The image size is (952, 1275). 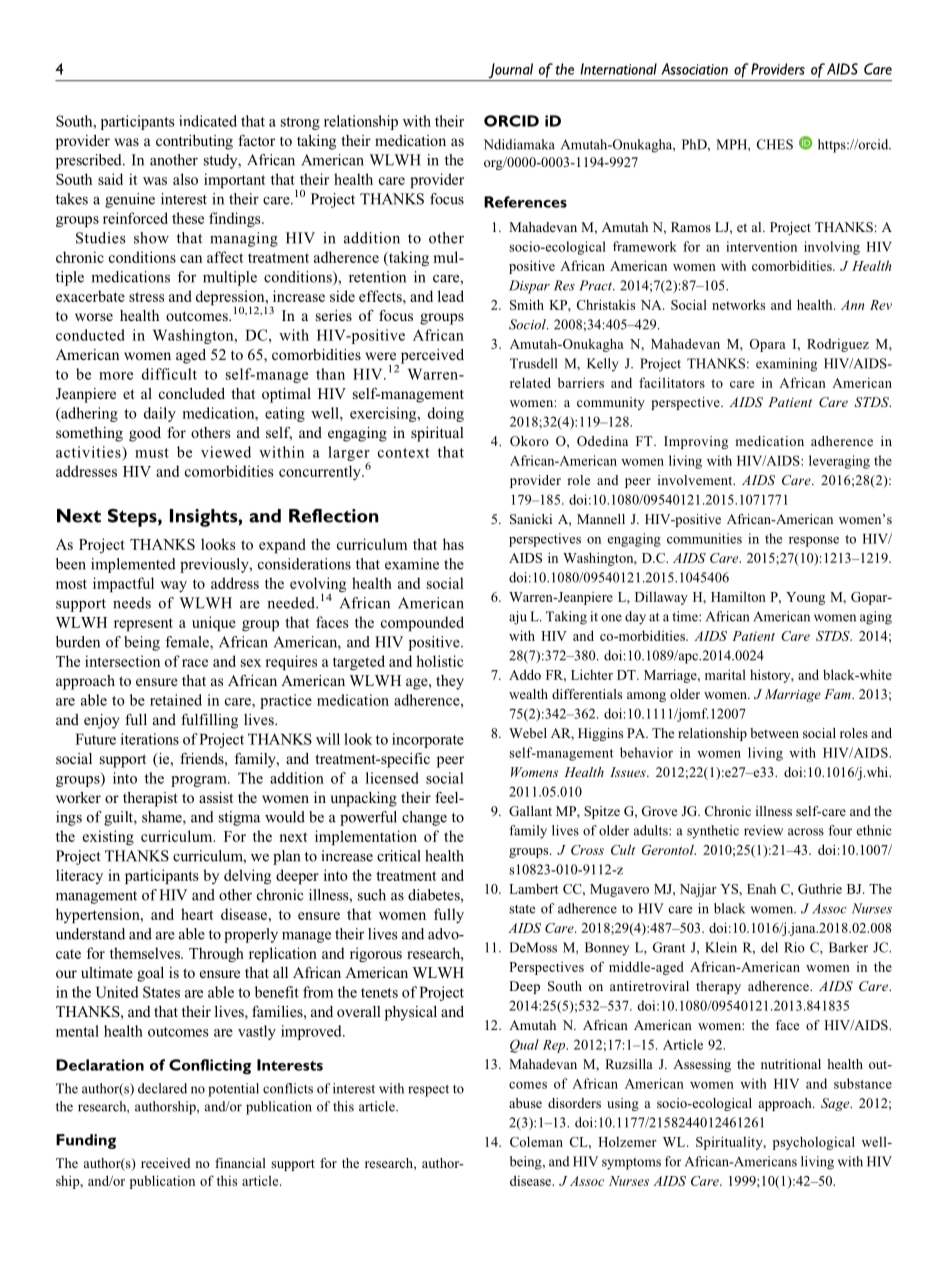 What do you see at coordinates (536, 1141) in the page?
I see `Coleman` at bounding box center [536, 1141].
